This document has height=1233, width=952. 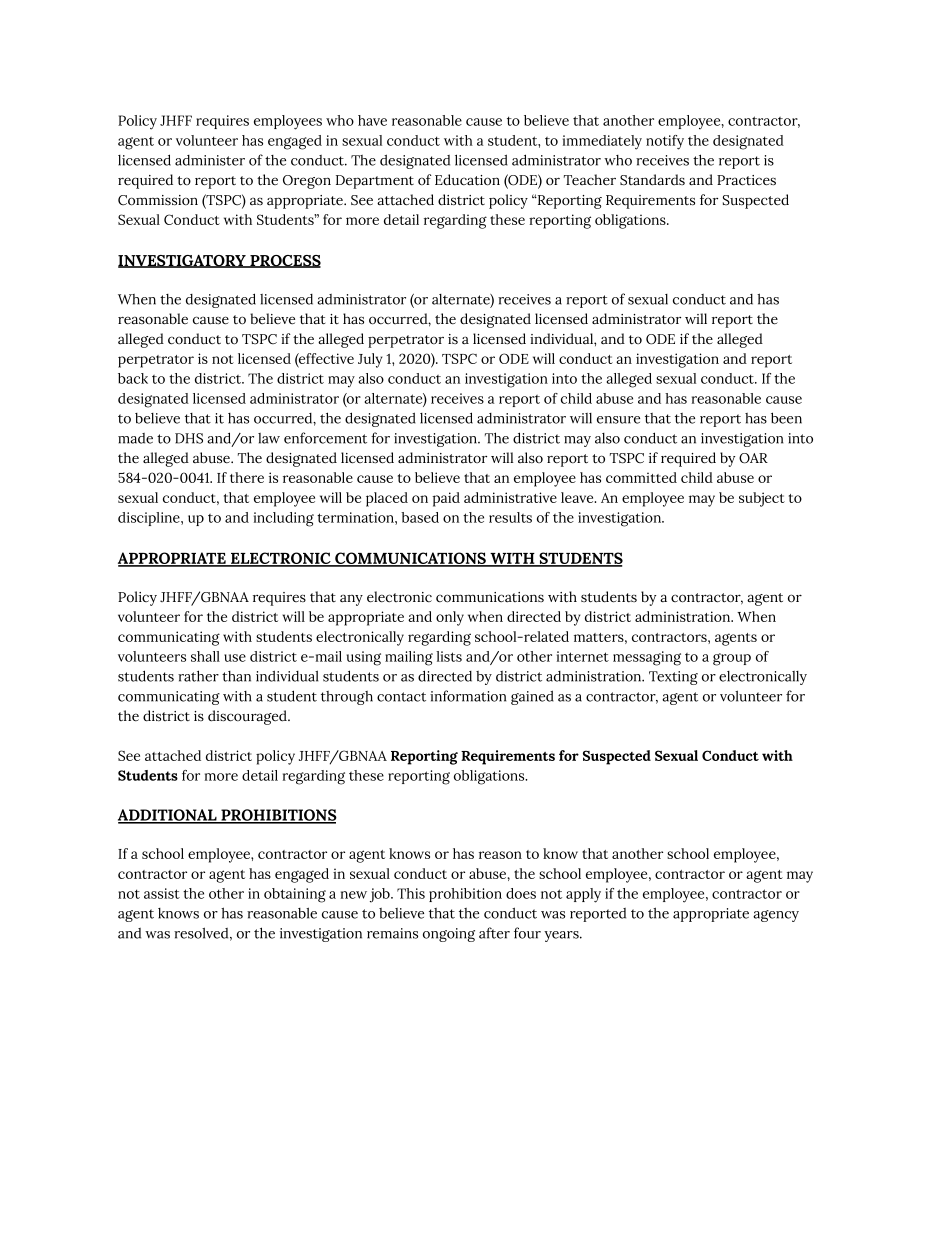 What do you see at coordinates (162, 893) in the document?
I see `assist` at bounding box center [162, 893].
